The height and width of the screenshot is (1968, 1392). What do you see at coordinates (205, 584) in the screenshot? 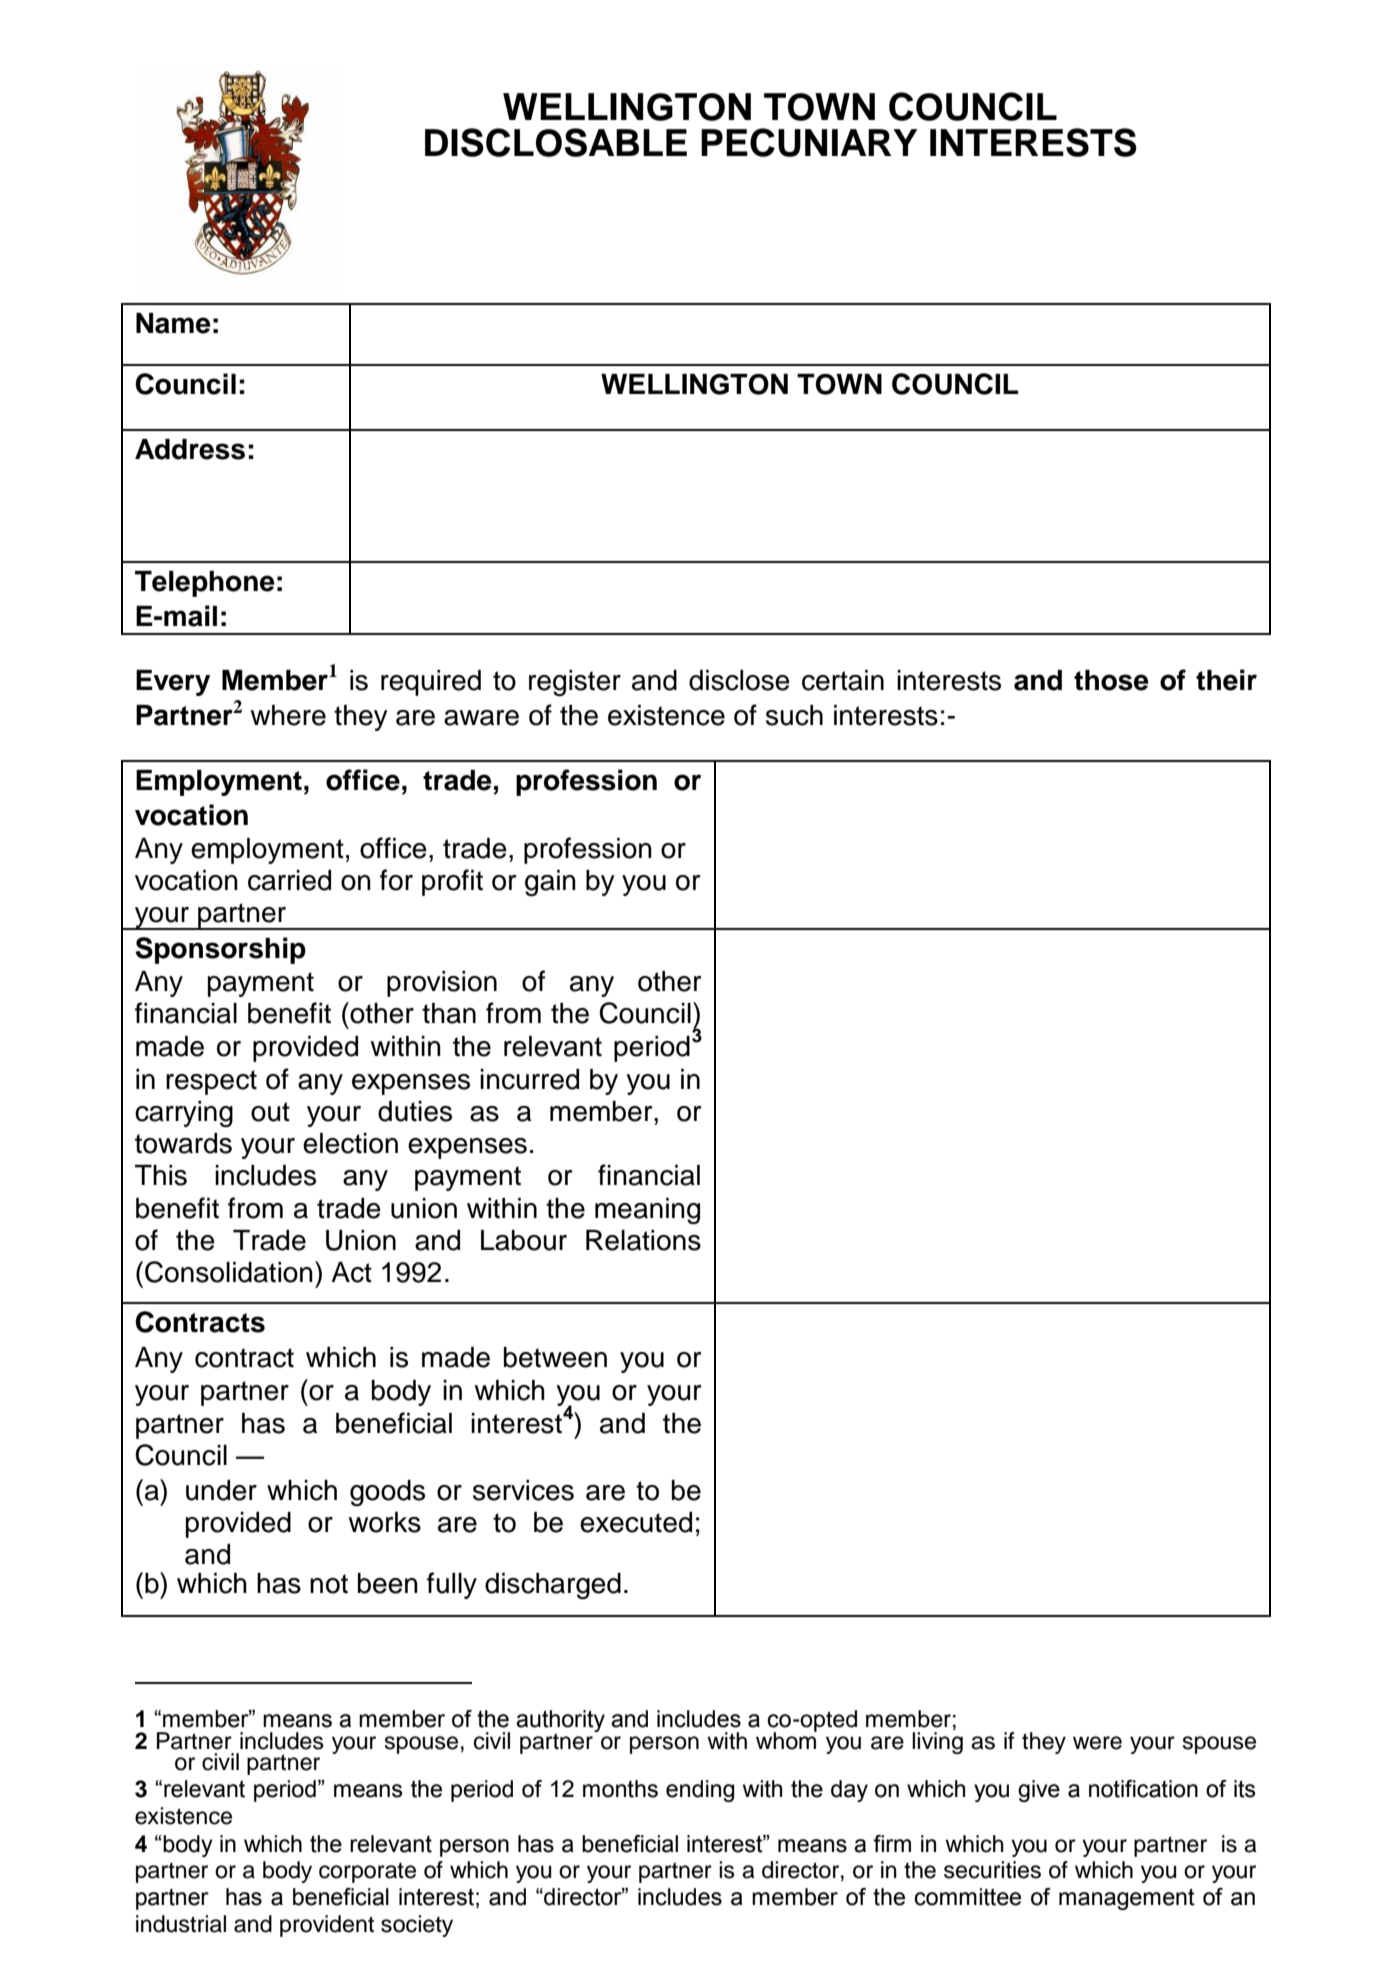
I see `Telephone` at bounding box center [205, 584].
